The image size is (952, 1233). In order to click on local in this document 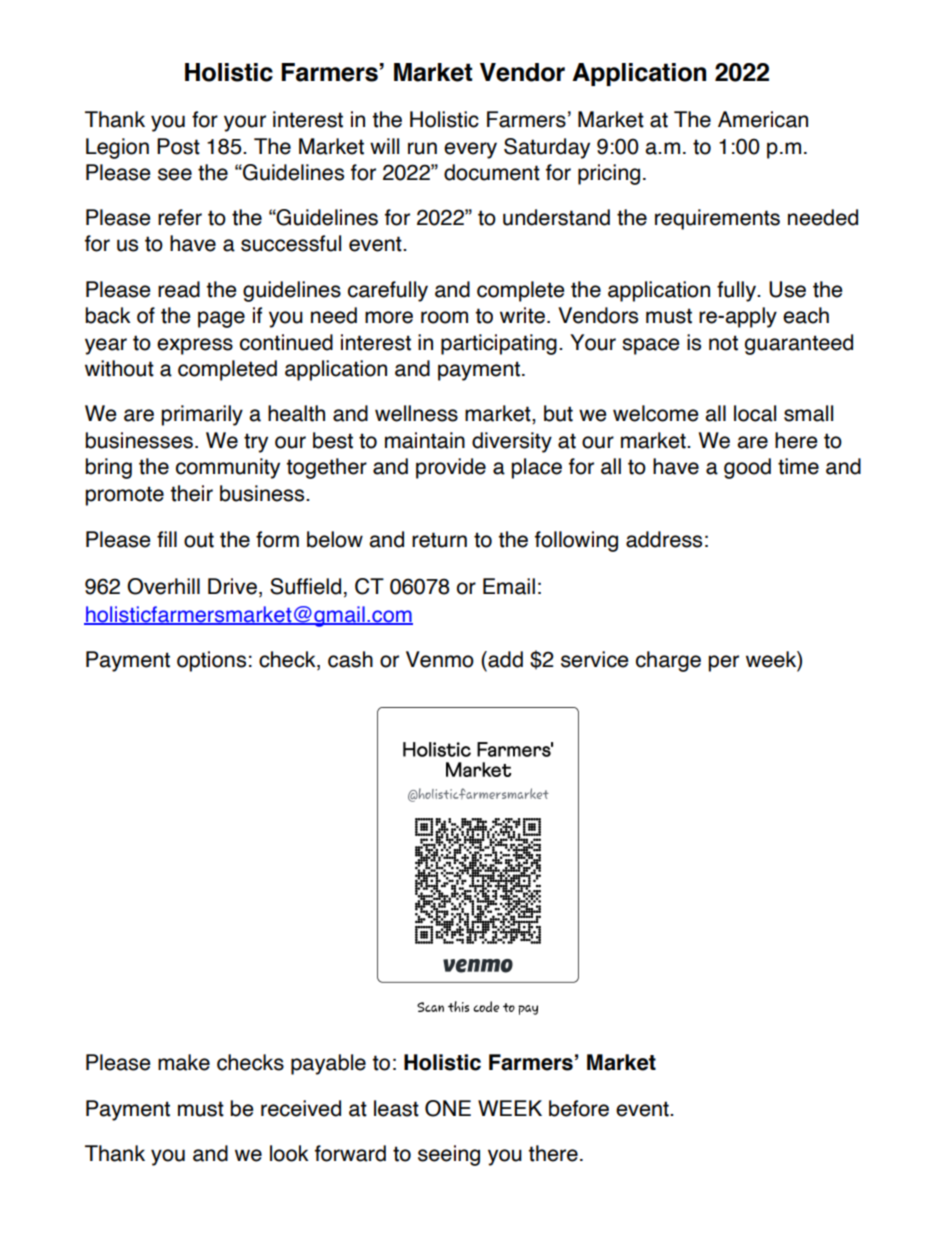, I will do `click(755, 413)`.
